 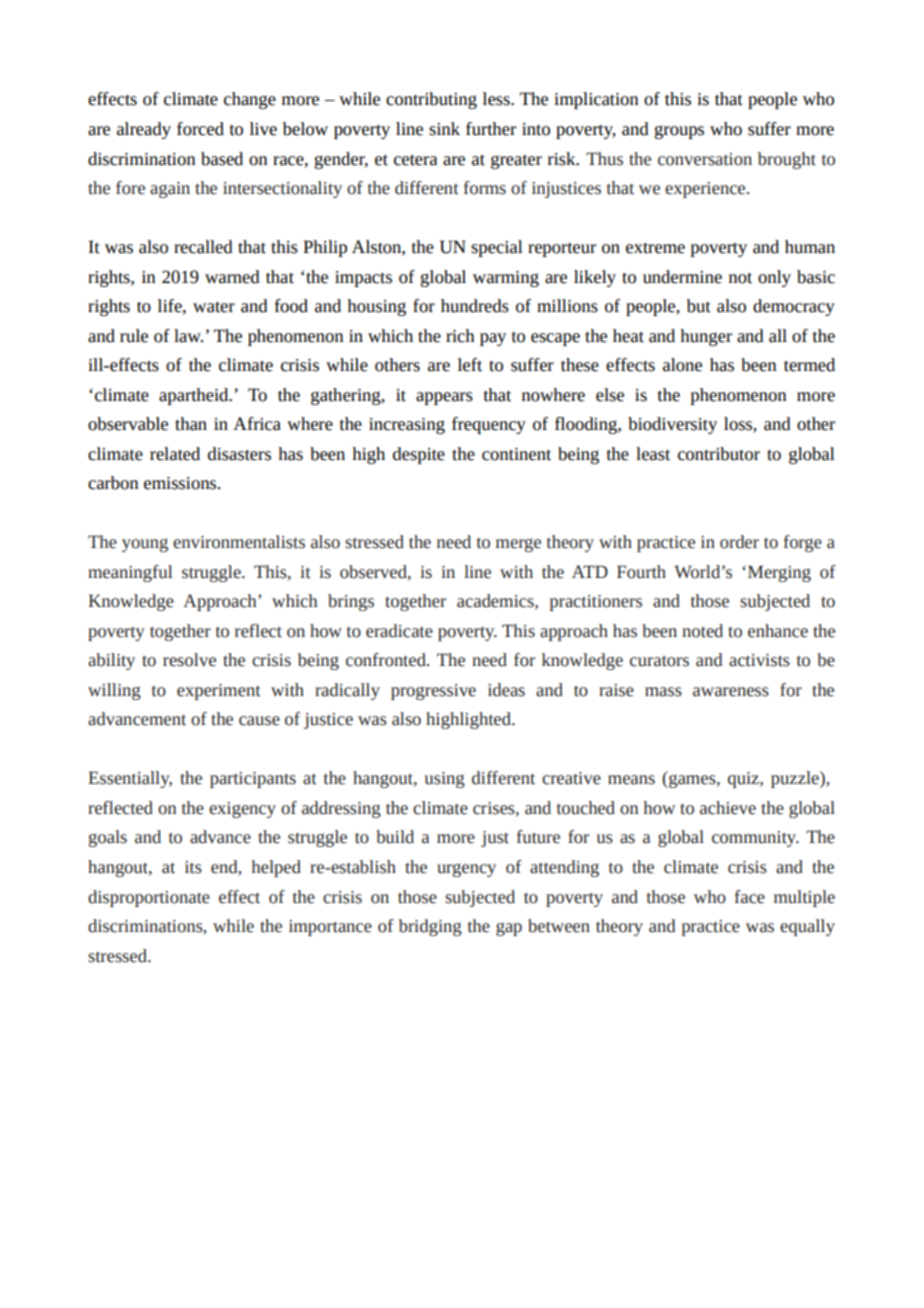 I want to click on bridging, so click(x=430, y=927).
